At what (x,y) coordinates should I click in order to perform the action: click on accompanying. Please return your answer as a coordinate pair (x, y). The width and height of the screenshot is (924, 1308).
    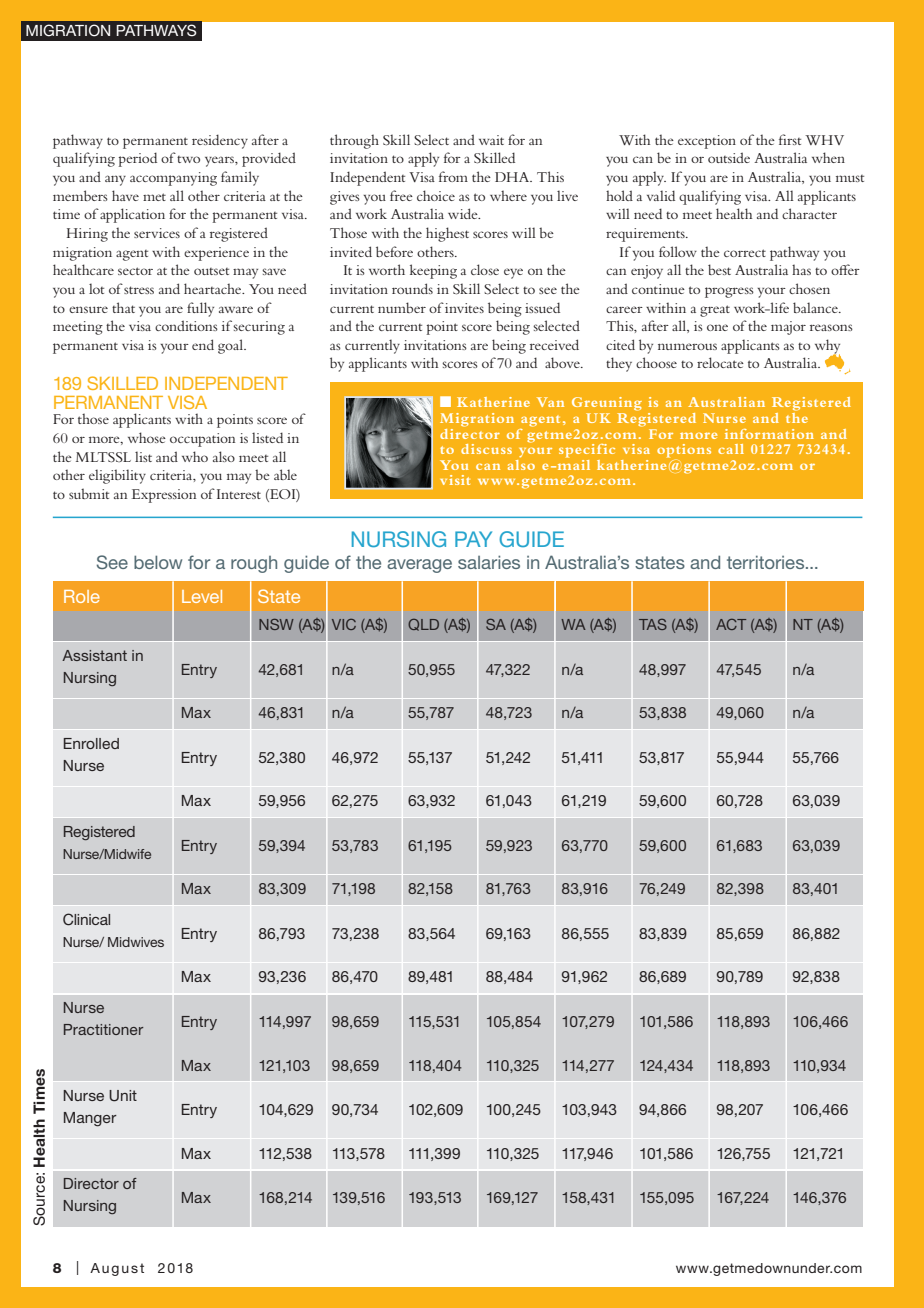
    Looking at the image, I should click on (173, 179).
